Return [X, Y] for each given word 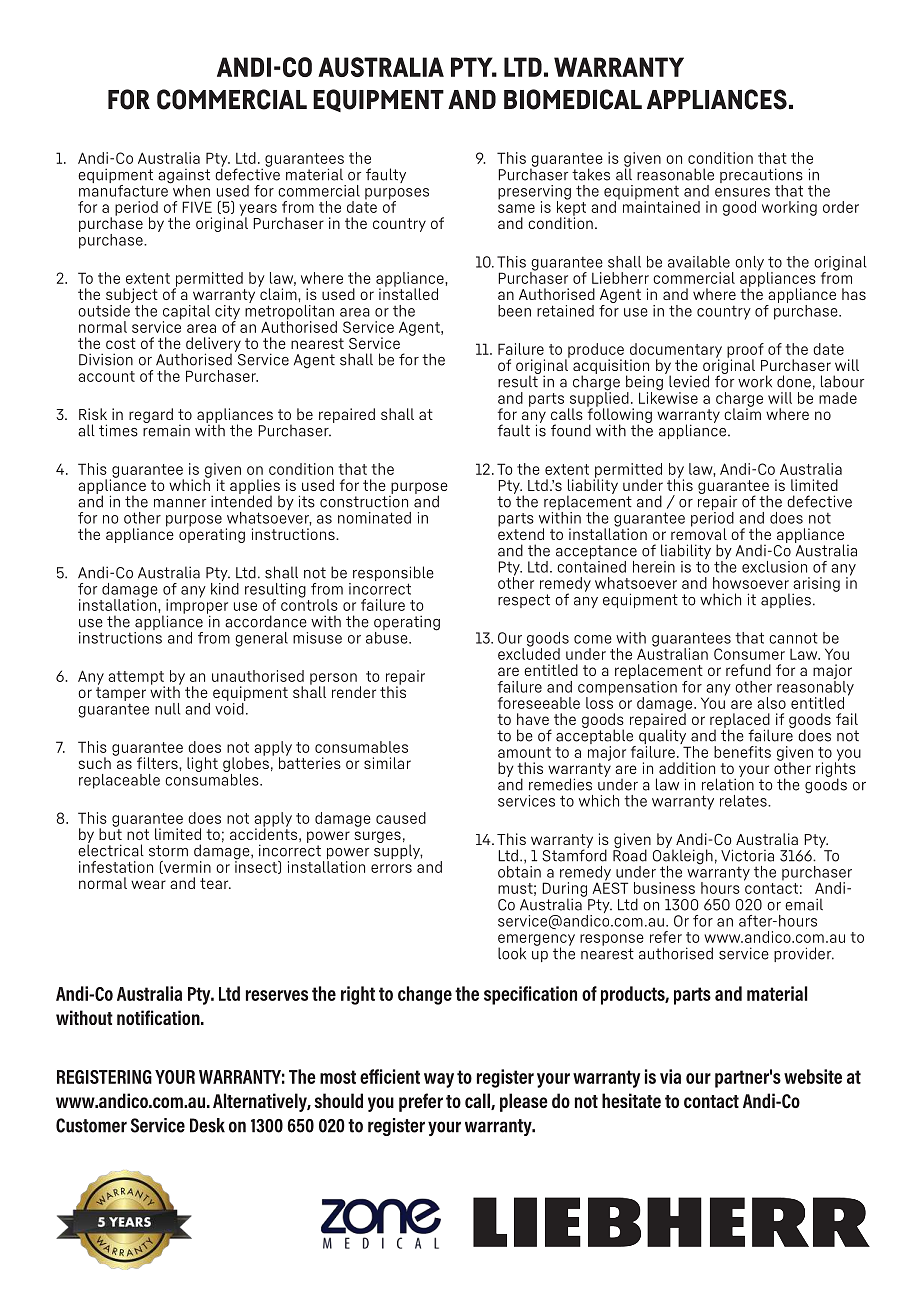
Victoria [747, 855]
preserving [534, 193]
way [439, 1080]
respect [524, 601]
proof [745, 351]
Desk [207, 1125]
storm [168, 851]
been [514, 311]
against [184, 177]
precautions [761, 177]
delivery [213, 345]
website [813, 1076]
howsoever [751, 583]
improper [197, 606]
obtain [519, 870]
